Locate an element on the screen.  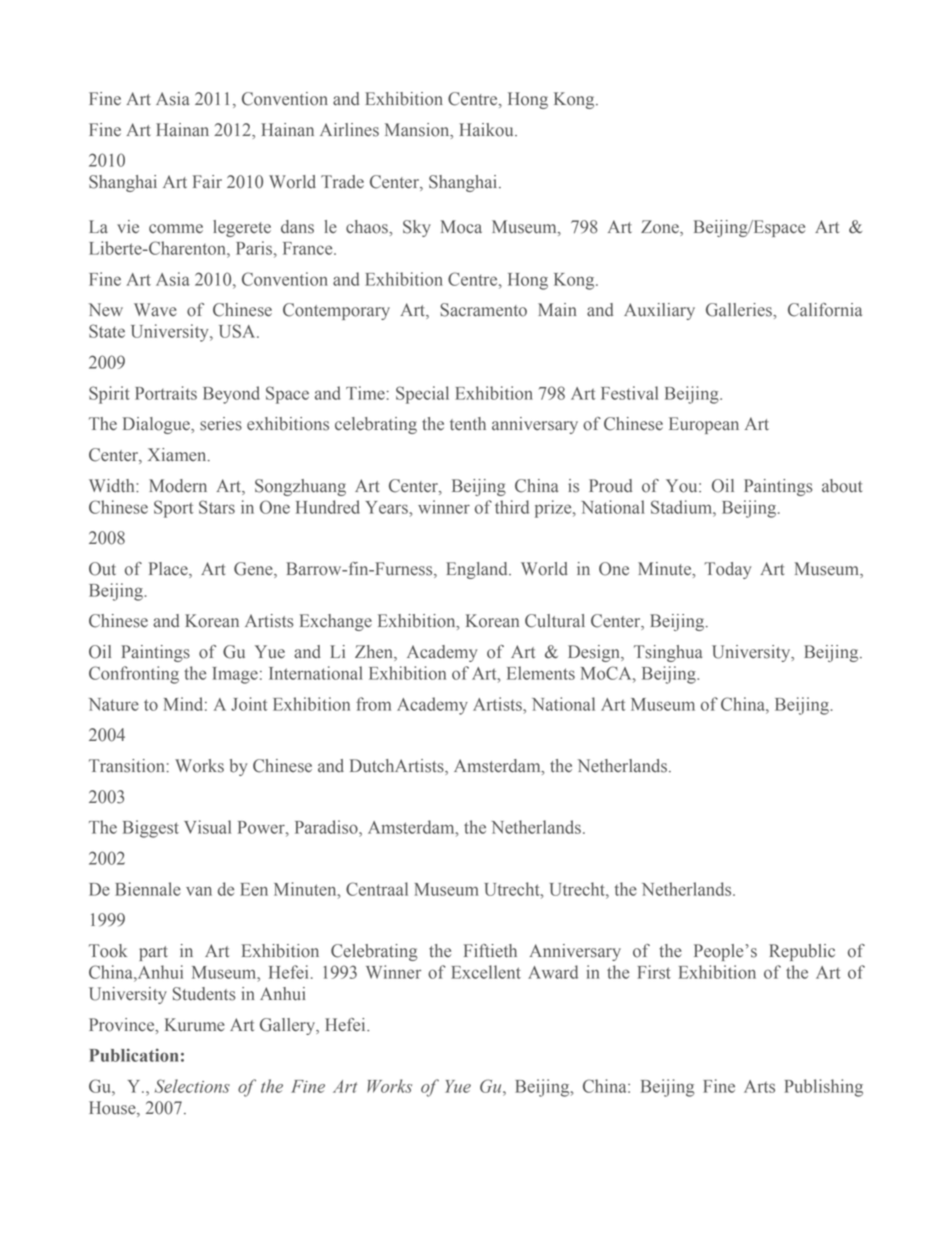
Selections is located at coordinates (192, 1086).
